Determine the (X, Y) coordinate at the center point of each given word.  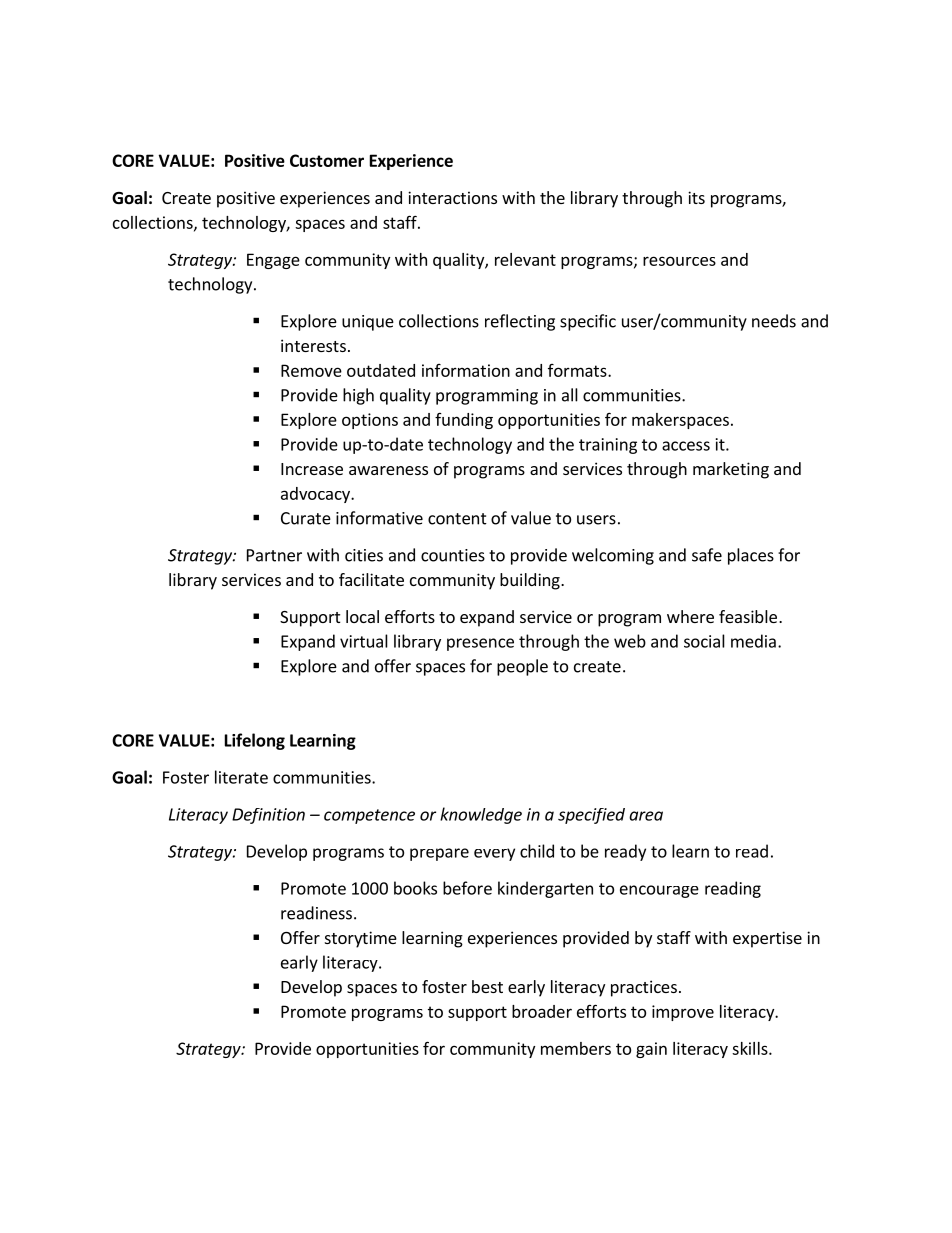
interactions (452, 197)
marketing (731, 470)
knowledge (481, 815)
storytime (361, 939)
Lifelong (255, 741)
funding (464, 421)
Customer (327, 160)
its (696, 197)
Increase (312, 469)
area (646, 816)
